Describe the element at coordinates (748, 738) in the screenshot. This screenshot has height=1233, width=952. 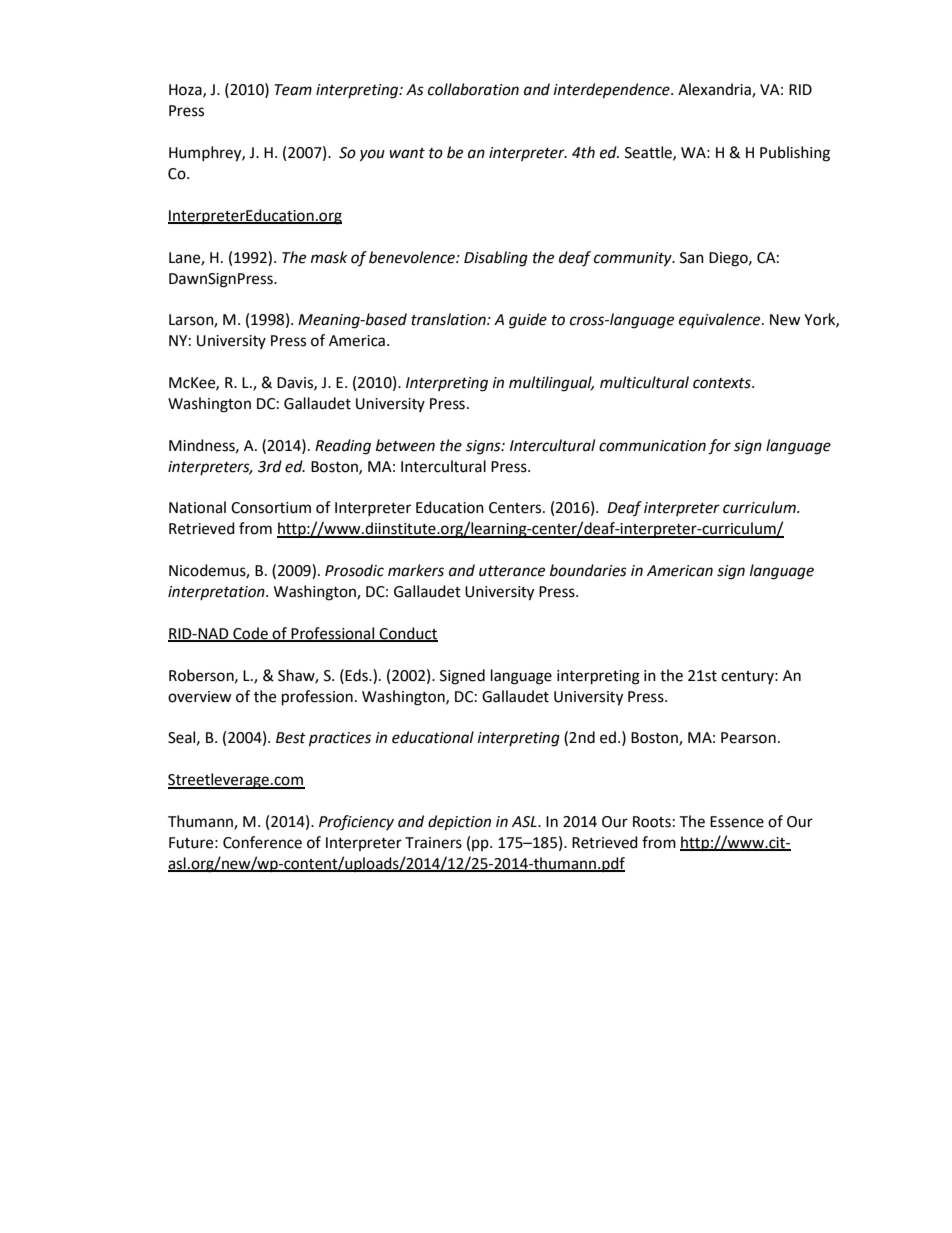
I see `Pearson` at that location.
